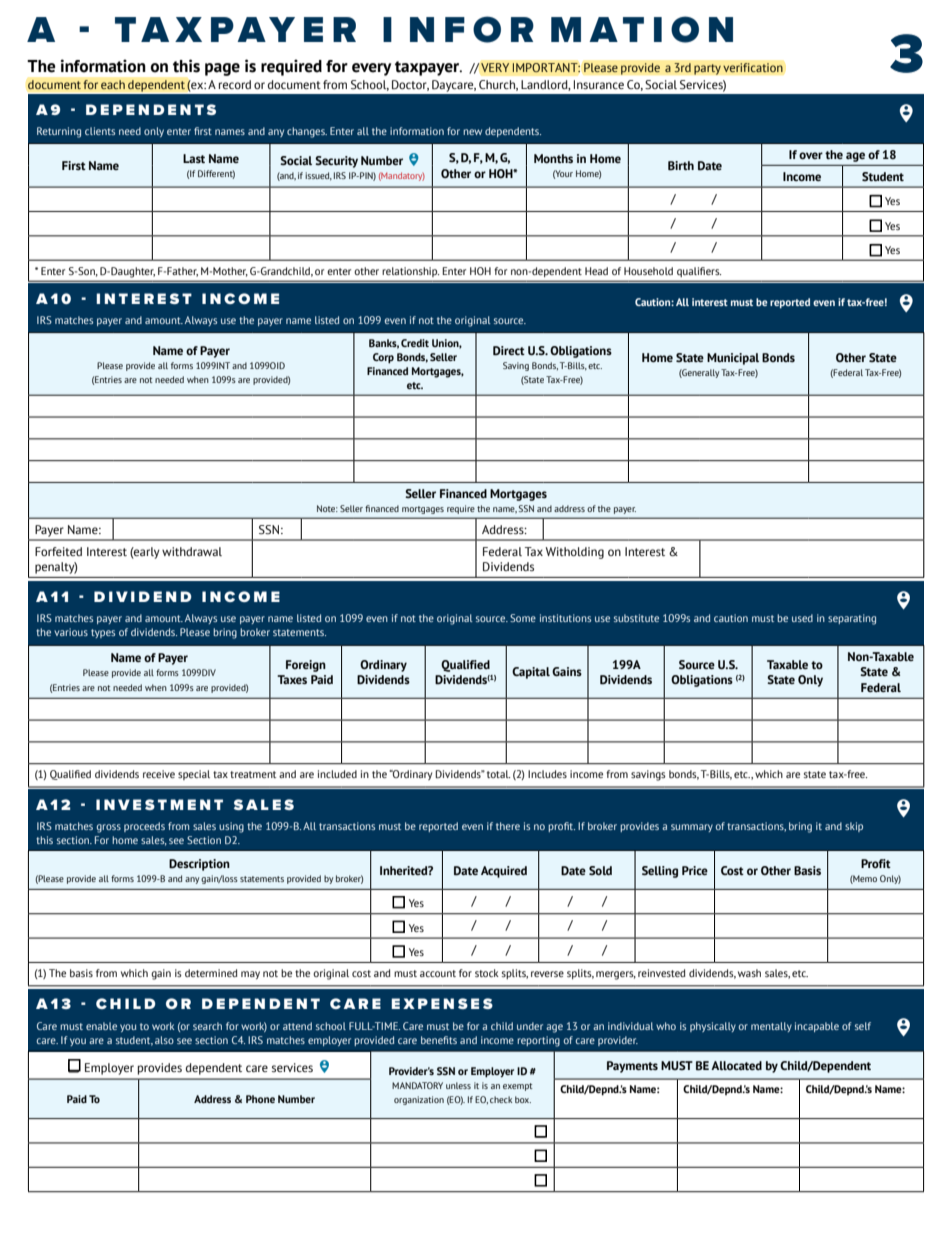 The width and height of the document is (952, 1233). I want to click on party, so click(707, 69).
